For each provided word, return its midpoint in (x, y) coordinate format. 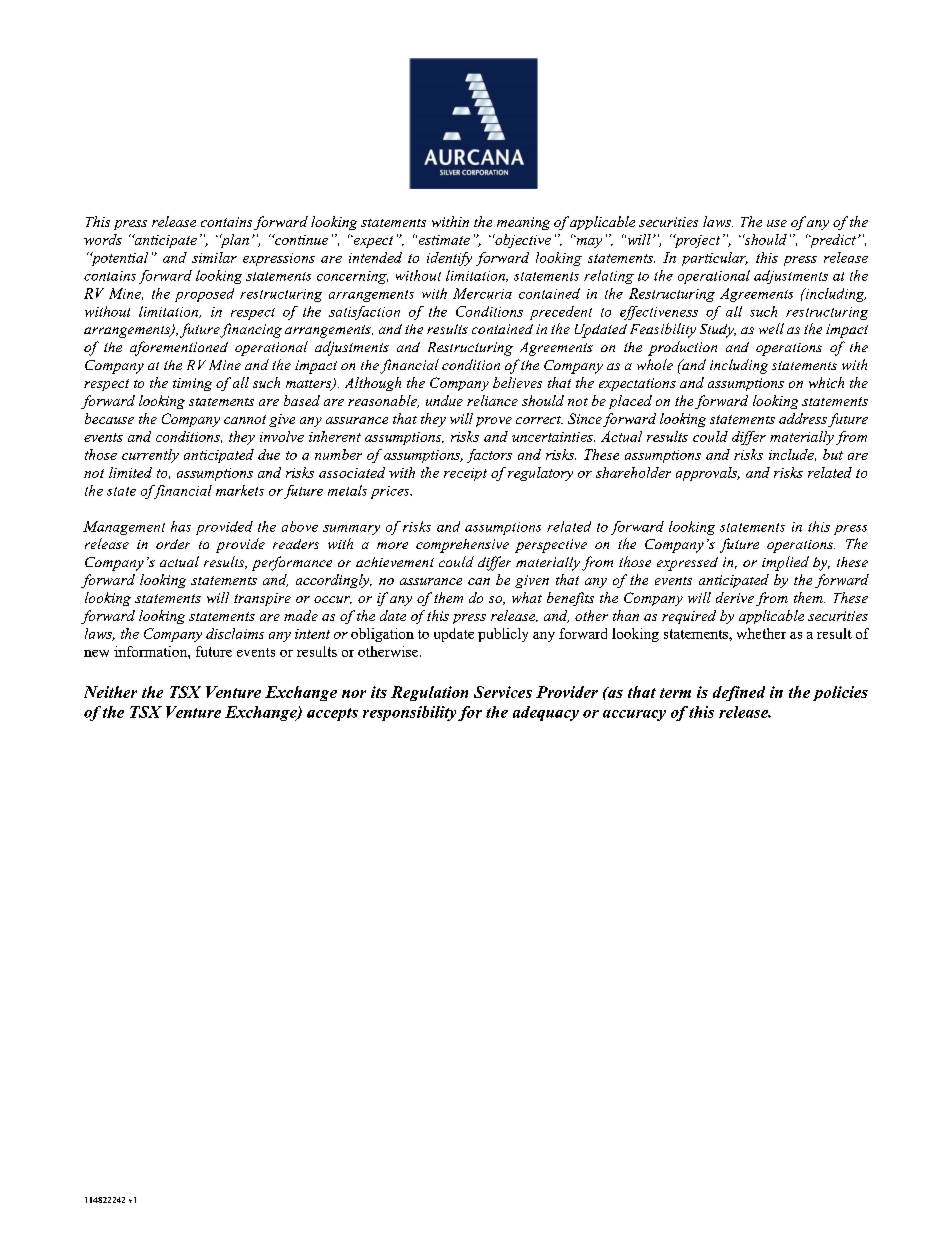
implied (785, 563)
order (173, 544)
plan (234, 241)
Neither (110, 692)
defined (739, 693)
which (826, 382)
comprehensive (462, 546)
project (695, 241)
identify (449, 259)
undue (444, 400)
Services (503, 692)
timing (192, 384)
